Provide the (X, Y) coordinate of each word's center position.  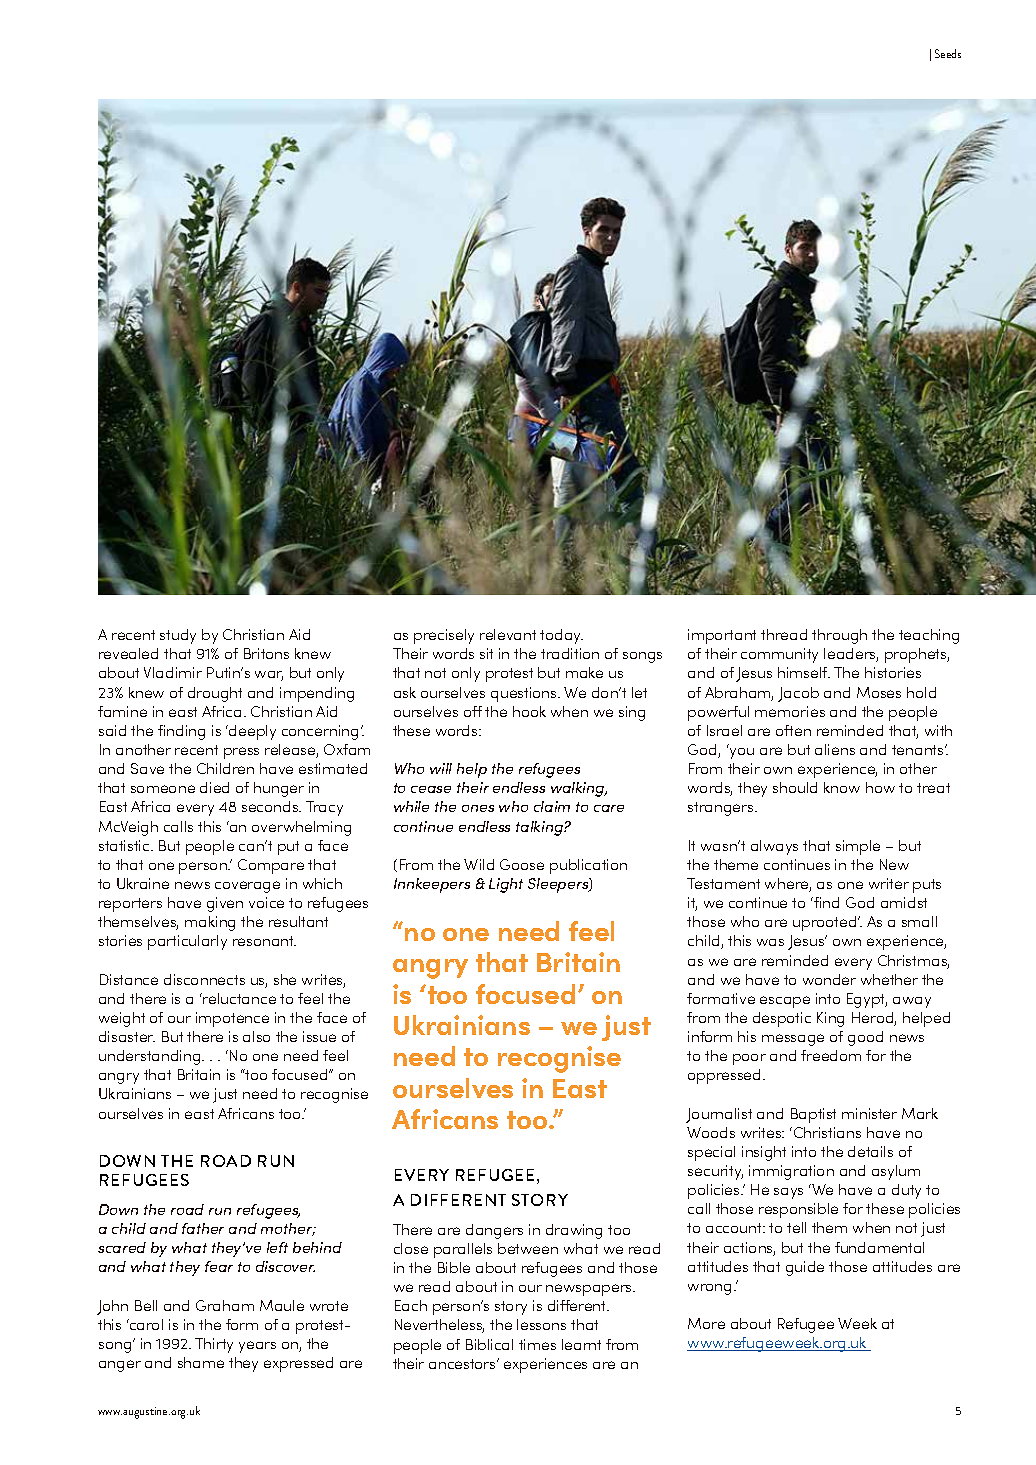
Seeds (948, 53)
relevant (508, 634)
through (839, 636)
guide (805, 1268)
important (722, 636)
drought (215, 694)
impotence (232, 1019)
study (178, 636)
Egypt (867, 1000)
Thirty (214, 1345)
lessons (541, 1324)
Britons (266, 653)
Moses (879, 692)
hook (529, 711)
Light (506, 885)
